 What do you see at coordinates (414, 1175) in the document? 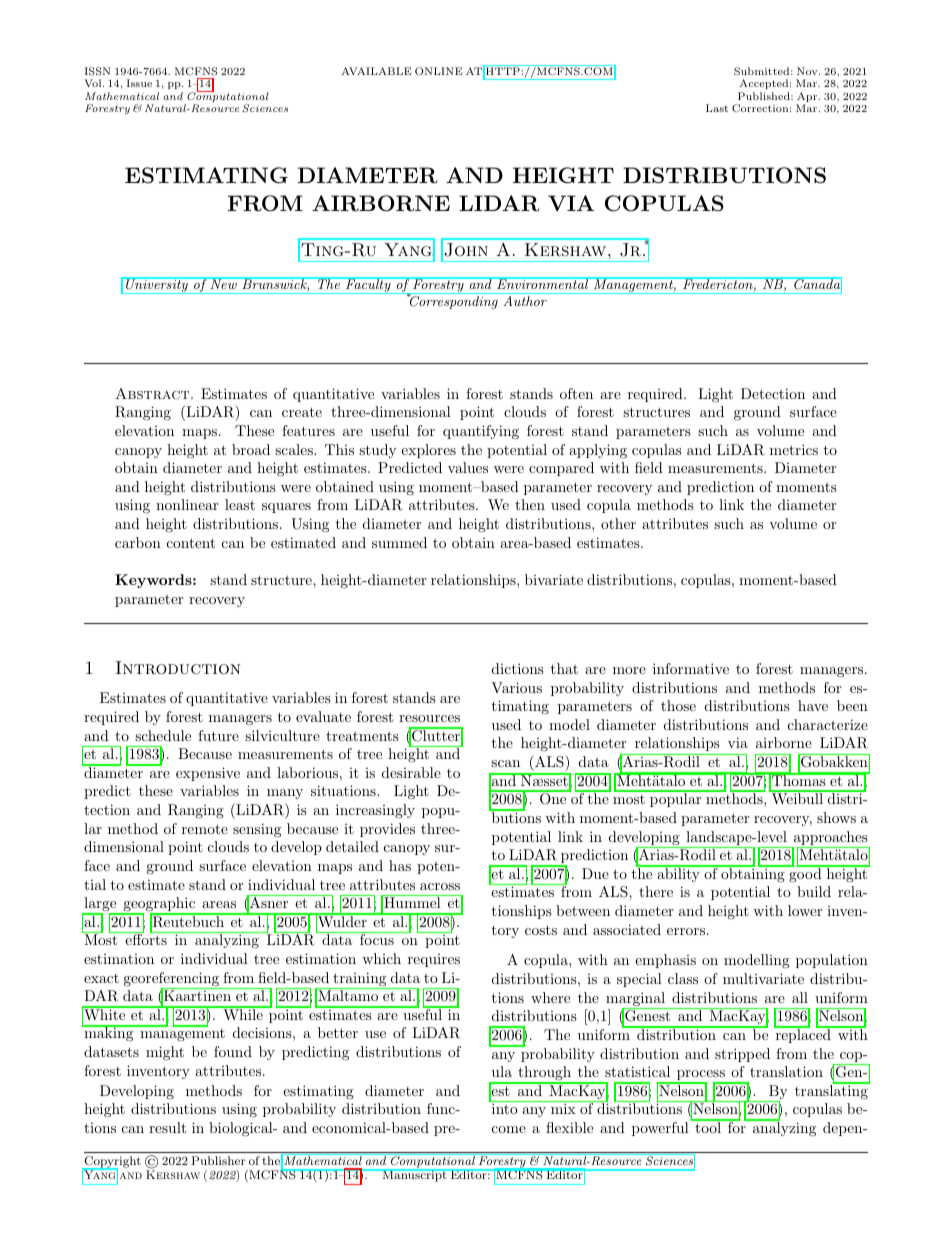
I see `Manuscript` at bounding box center [414, 1175].
